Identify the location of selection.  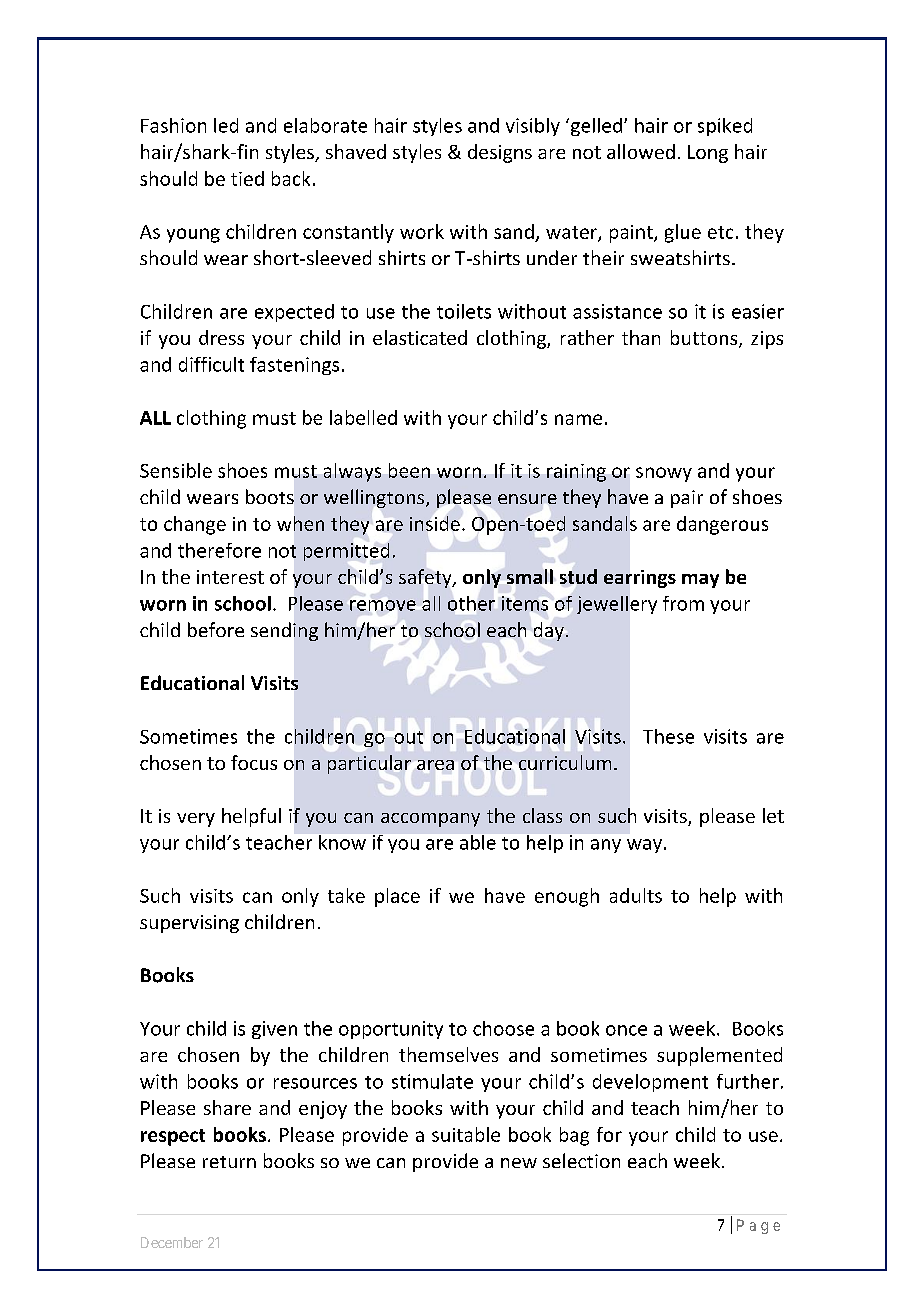
(581, 1160).
